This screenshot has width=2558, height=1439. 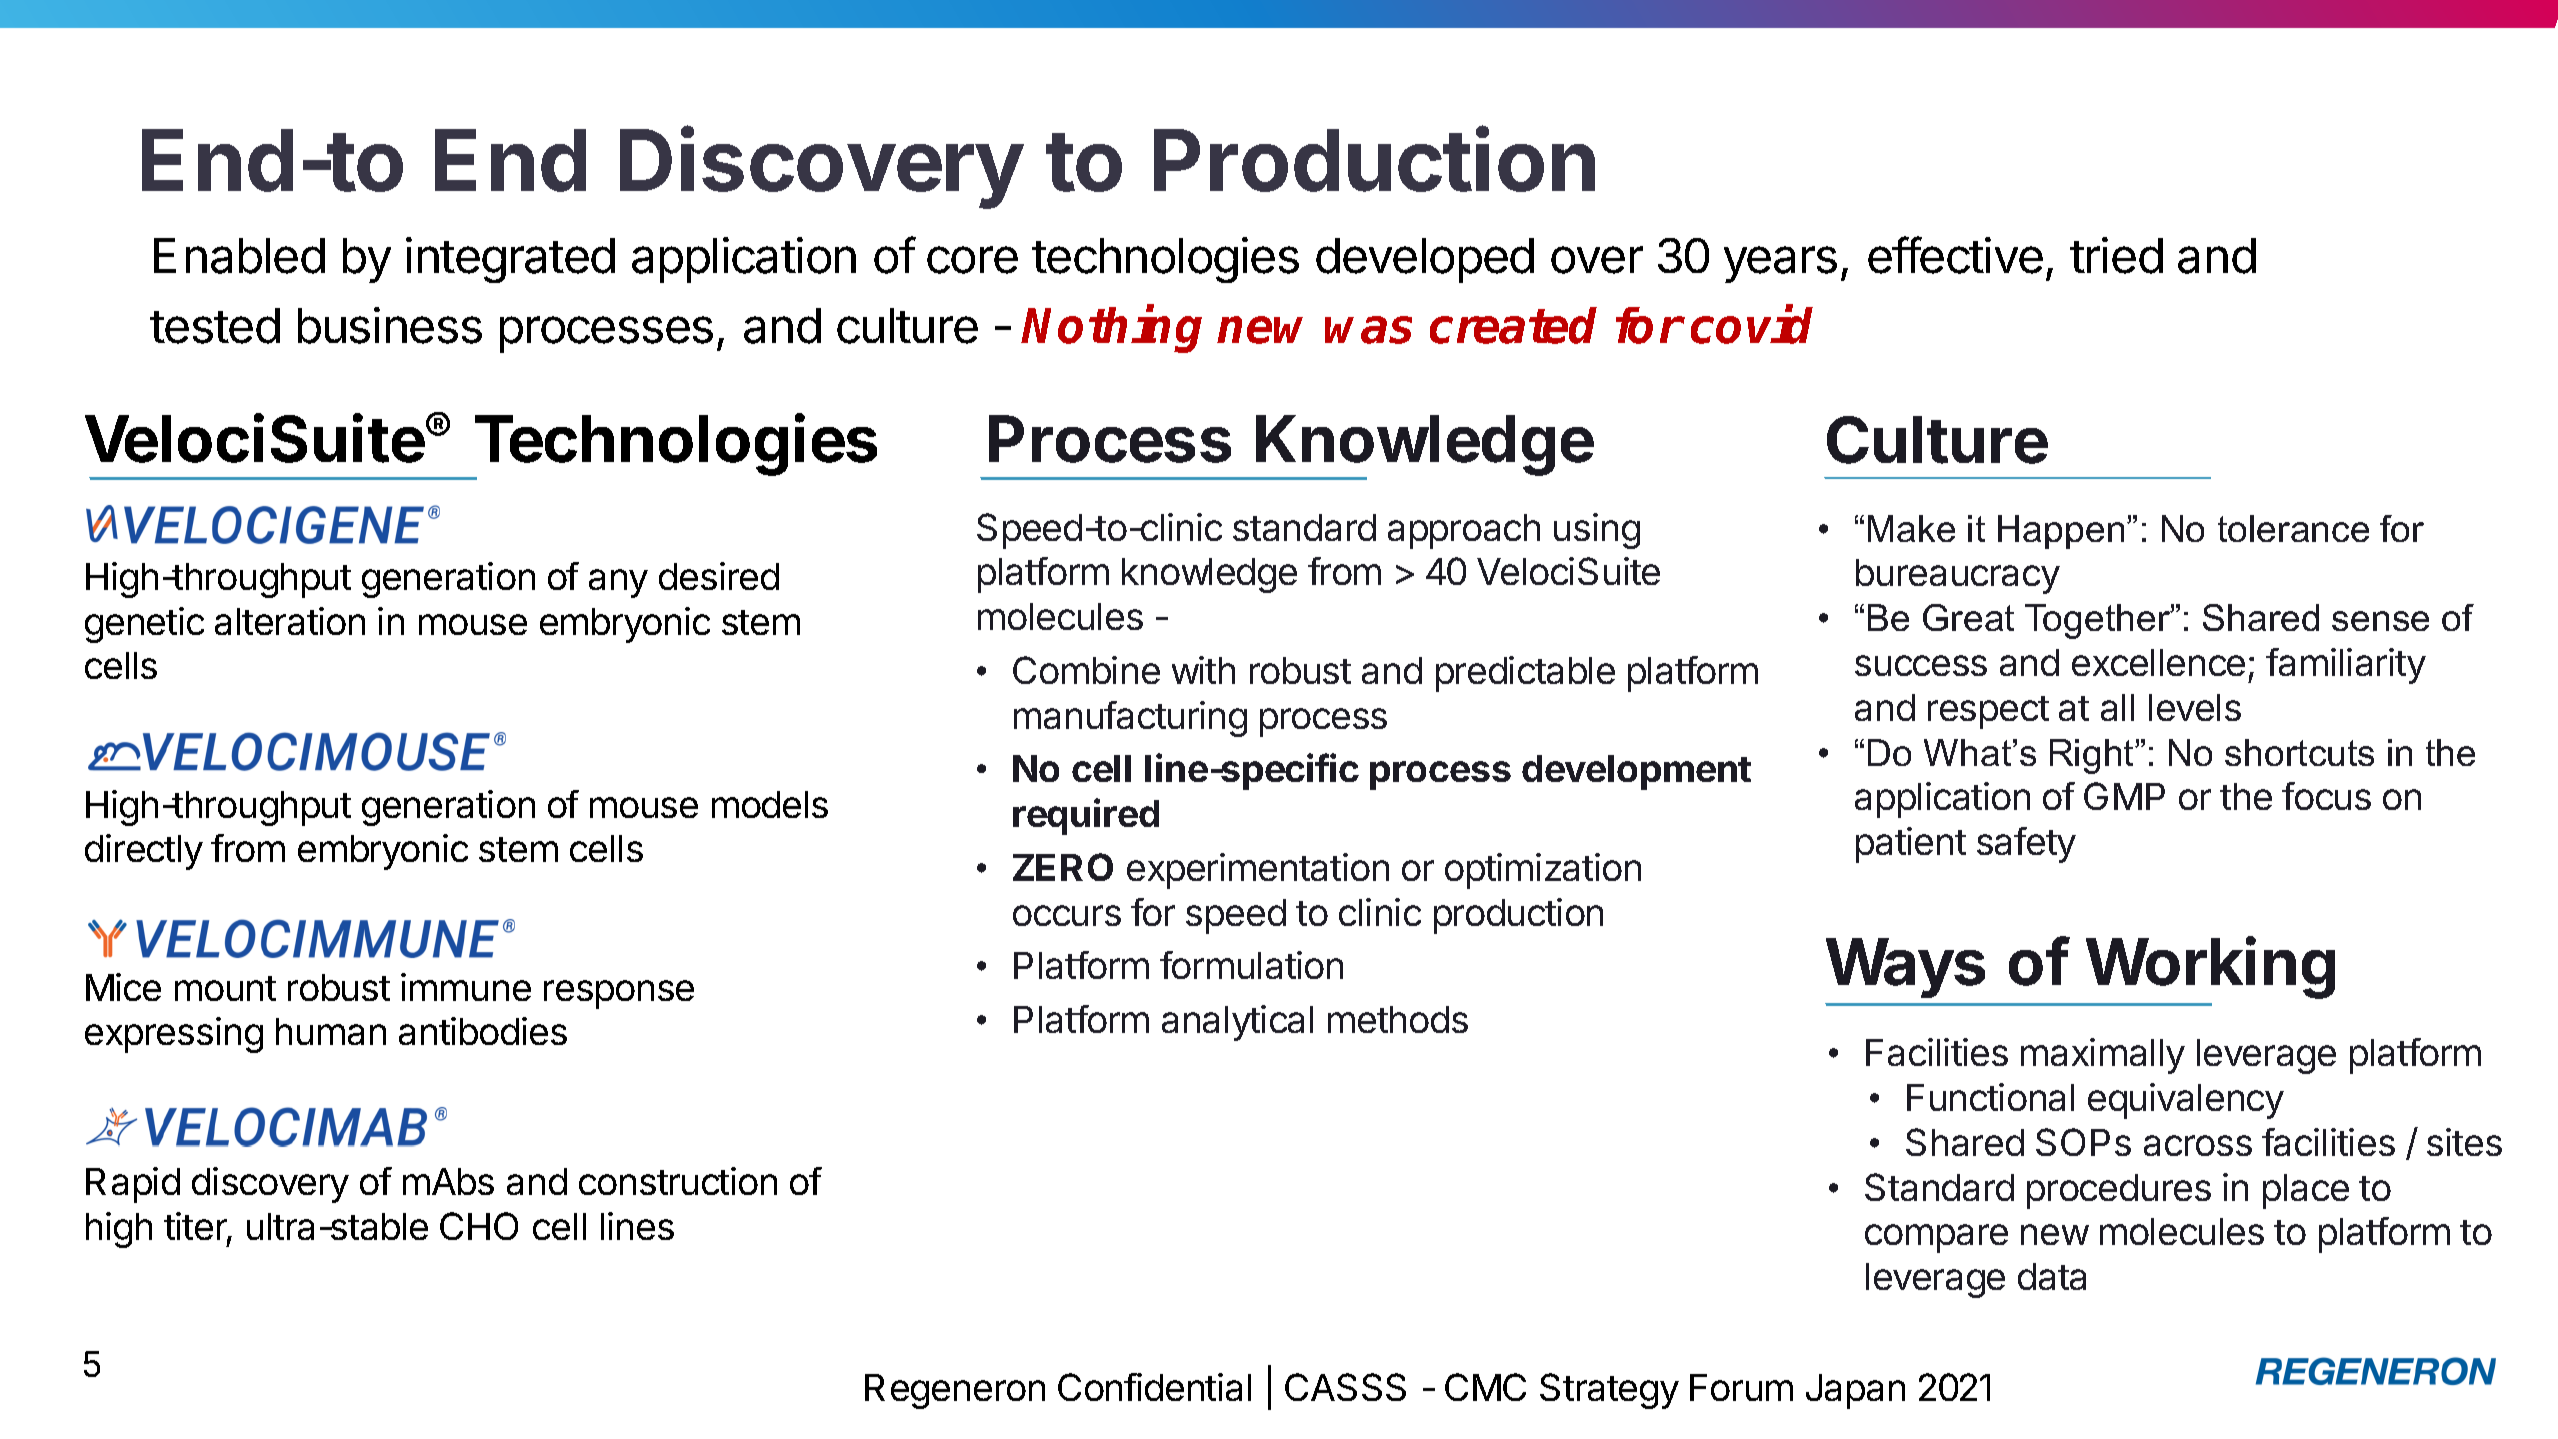 I want to click on tried, so click(x=2116, y=255).
